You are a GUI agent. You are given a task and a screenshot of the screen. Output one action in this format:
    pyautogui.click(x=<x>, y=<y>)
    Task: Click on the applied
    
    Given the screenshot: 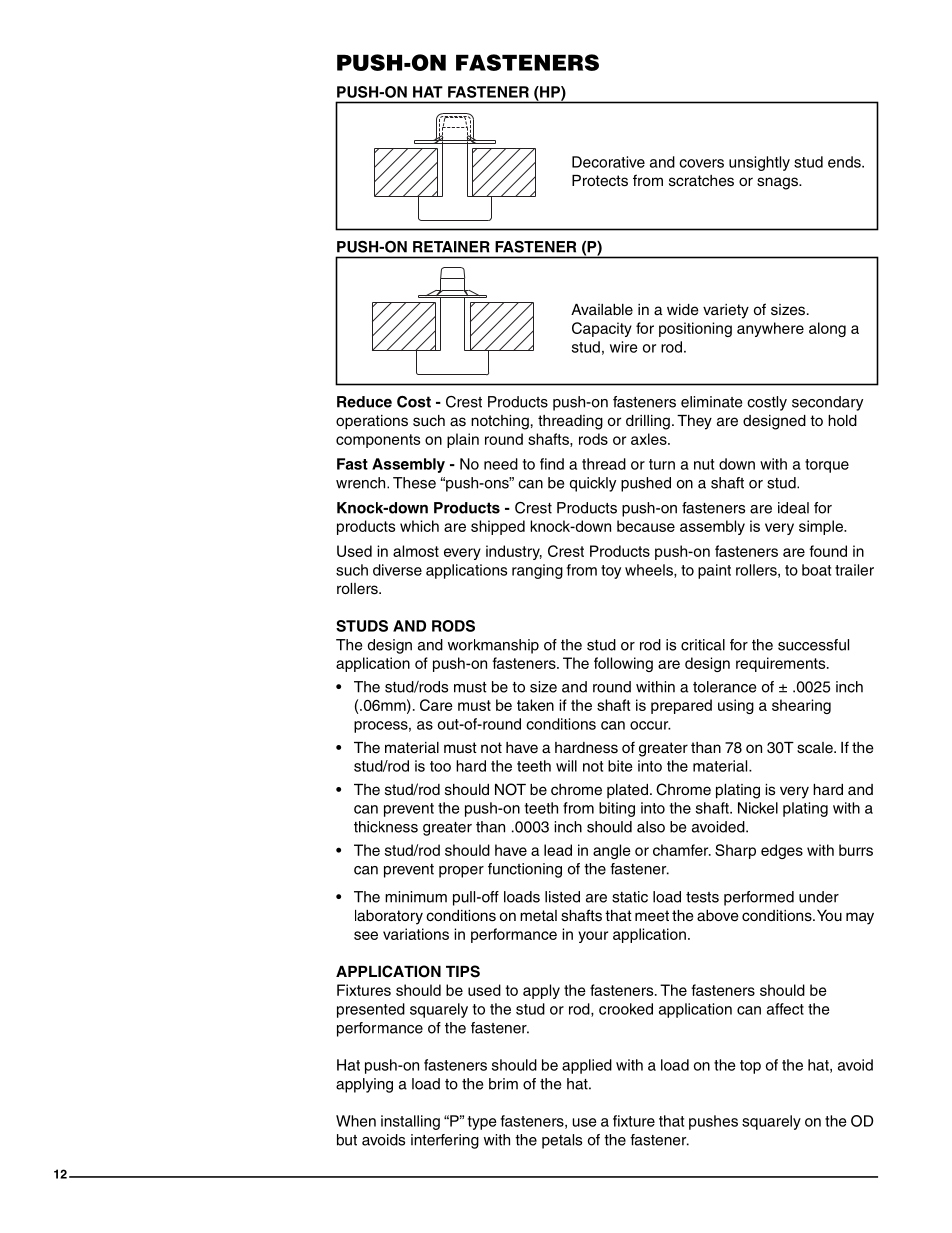 What is the action you would take?
    pyautogui.click(x=587, y=1066)
